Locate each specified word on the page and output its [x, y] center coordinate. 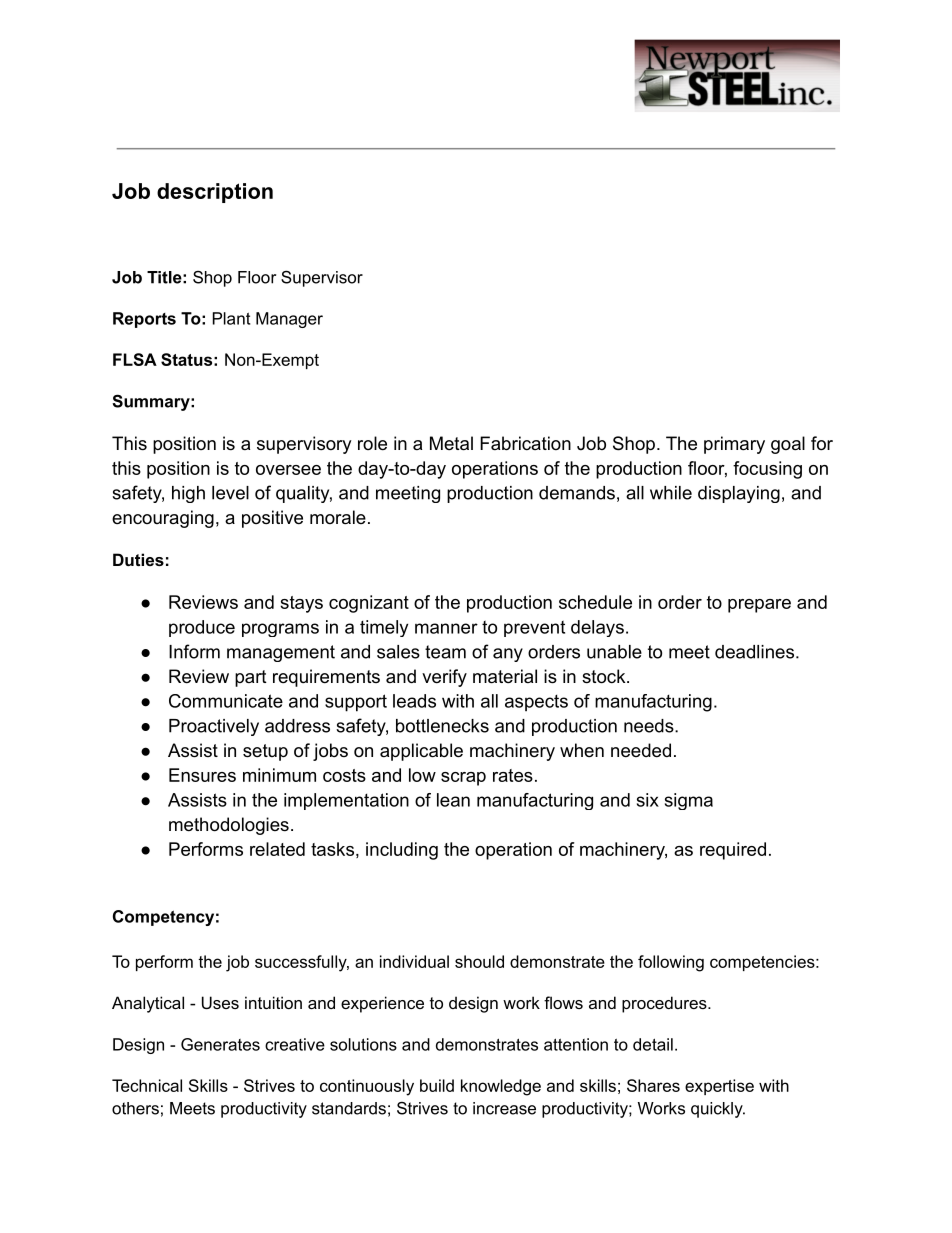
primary [734, 445]
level [230, 493]
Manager [289, 320]
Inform [194, 651]
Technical [147, 1085]
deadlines [754, 652]
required [733, 851]
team [445, 652]
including [402, 851]
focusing [767, 470]
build [437, 1085]
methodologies [229, 826]
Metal [451, 443]
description [215, 193]
